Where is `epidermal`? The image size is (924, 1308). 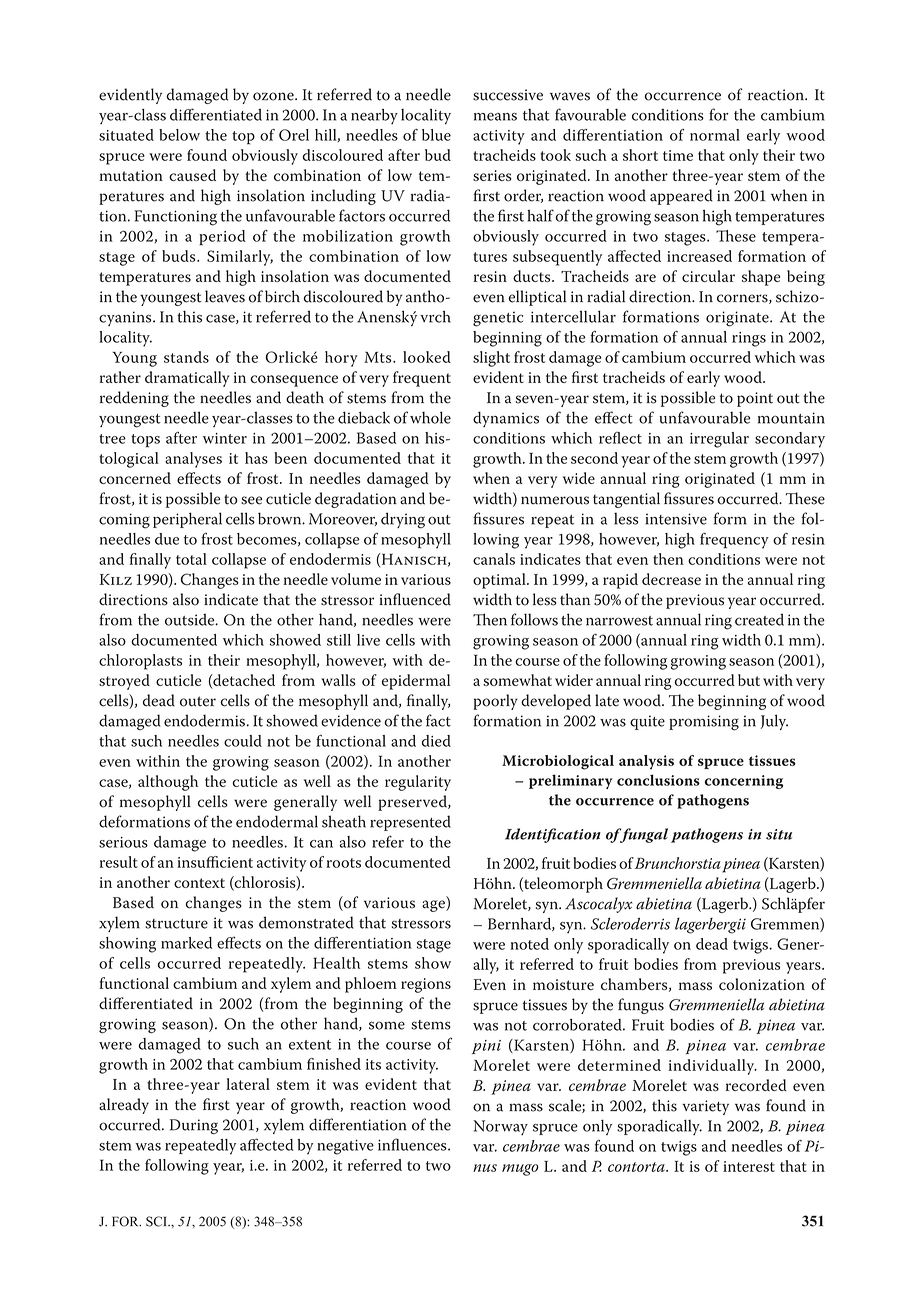
epidermal is located at coordinates (416, 682).
